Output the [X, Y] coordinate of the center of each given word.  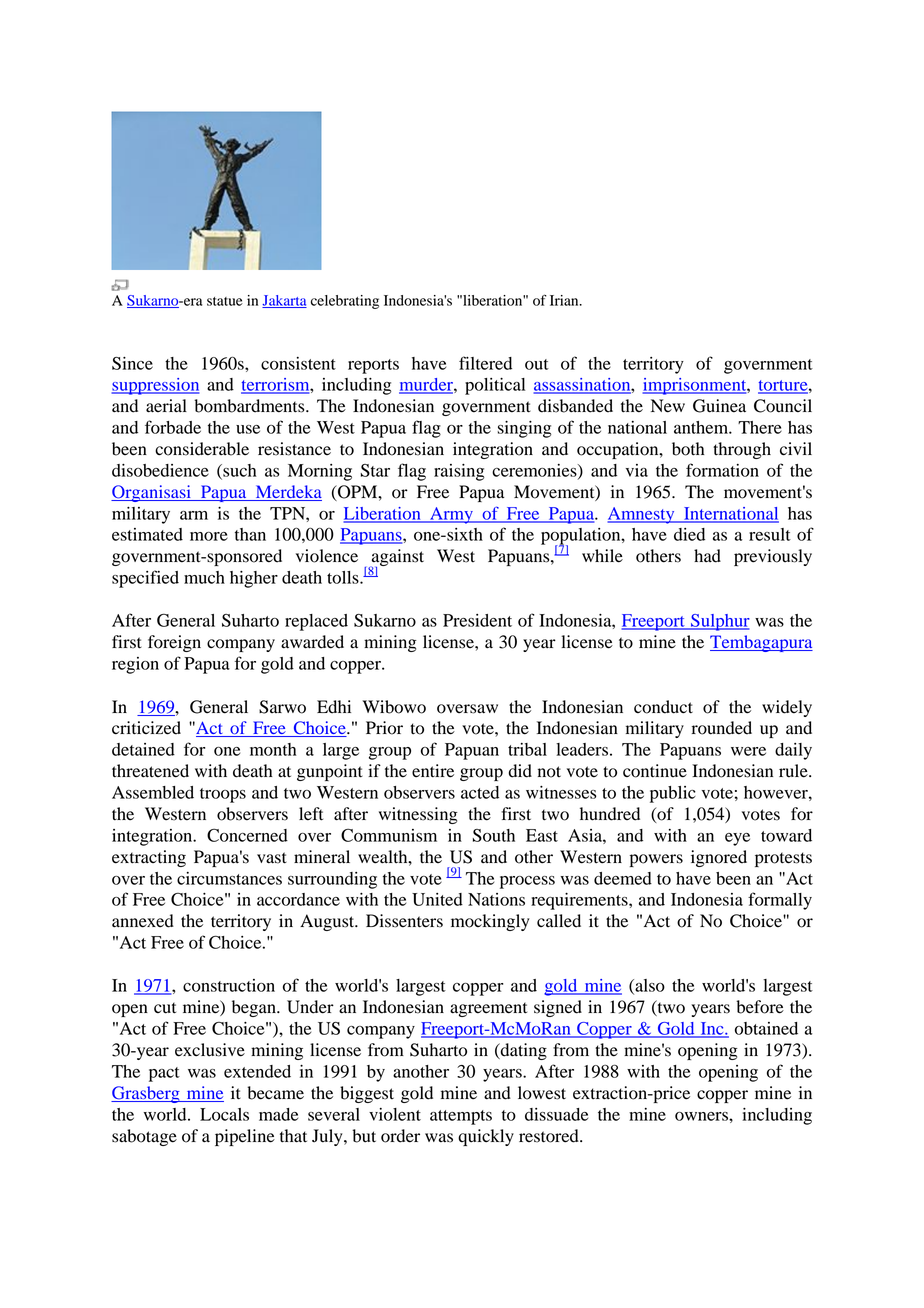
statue [225, 301]
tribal [527, 749]
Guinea [719, 406]
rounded [722, 728]
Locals [224, 1114]
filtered [485, 363]
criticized [146, 728]
